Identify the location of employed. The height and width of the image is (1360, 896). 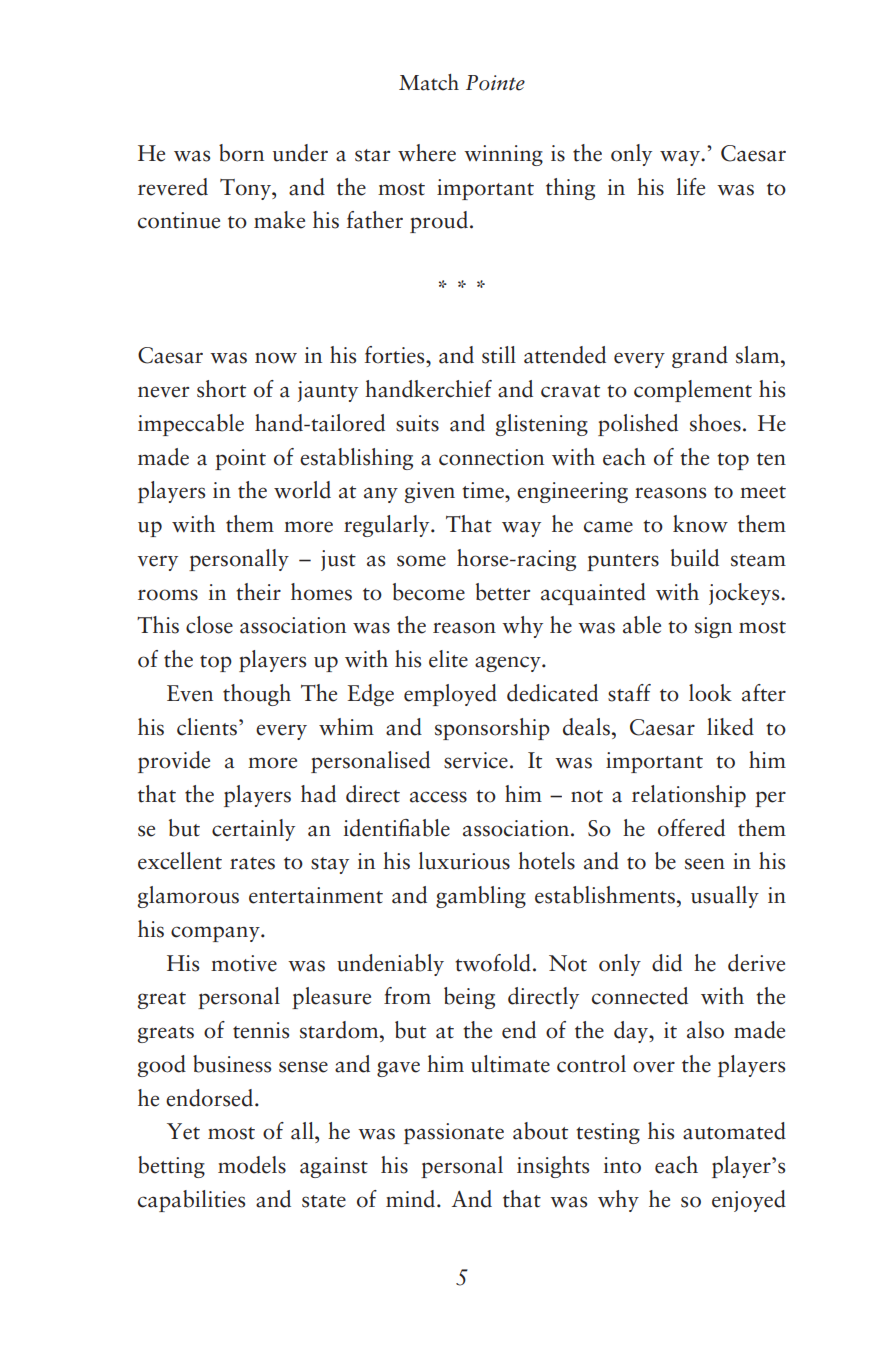
(450, 695).
